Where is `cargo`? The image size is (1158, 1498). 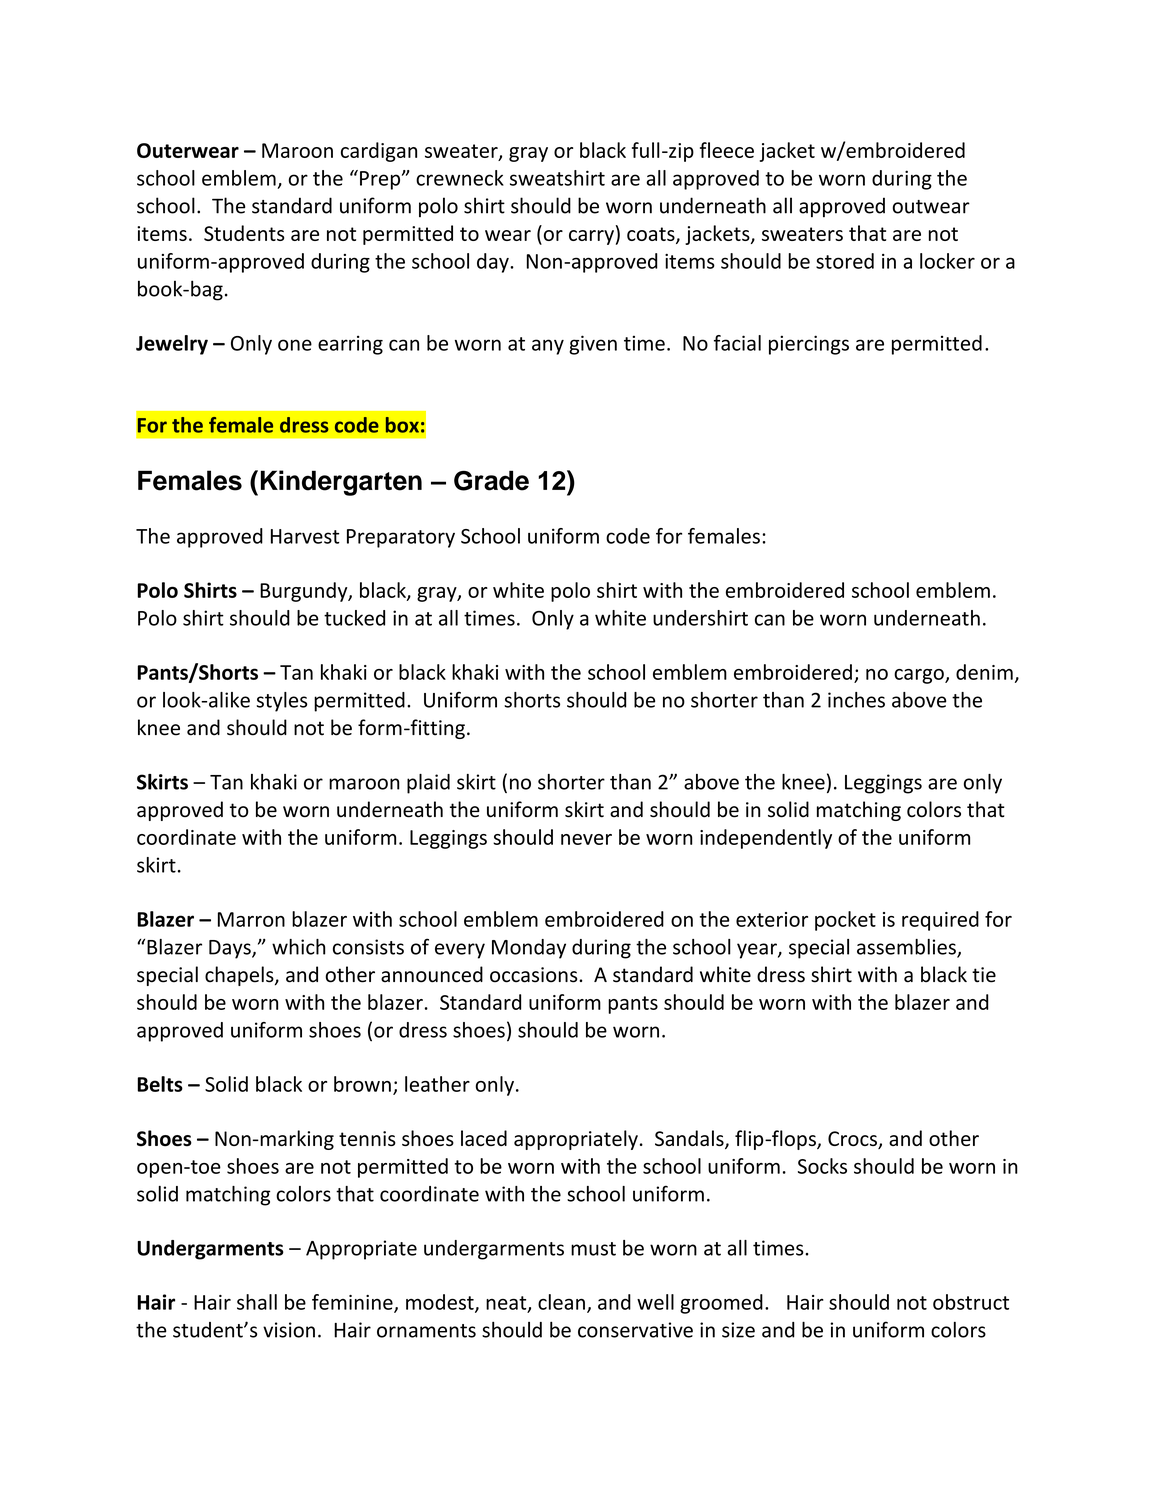
cargo is located at coordinates (920, 676).
